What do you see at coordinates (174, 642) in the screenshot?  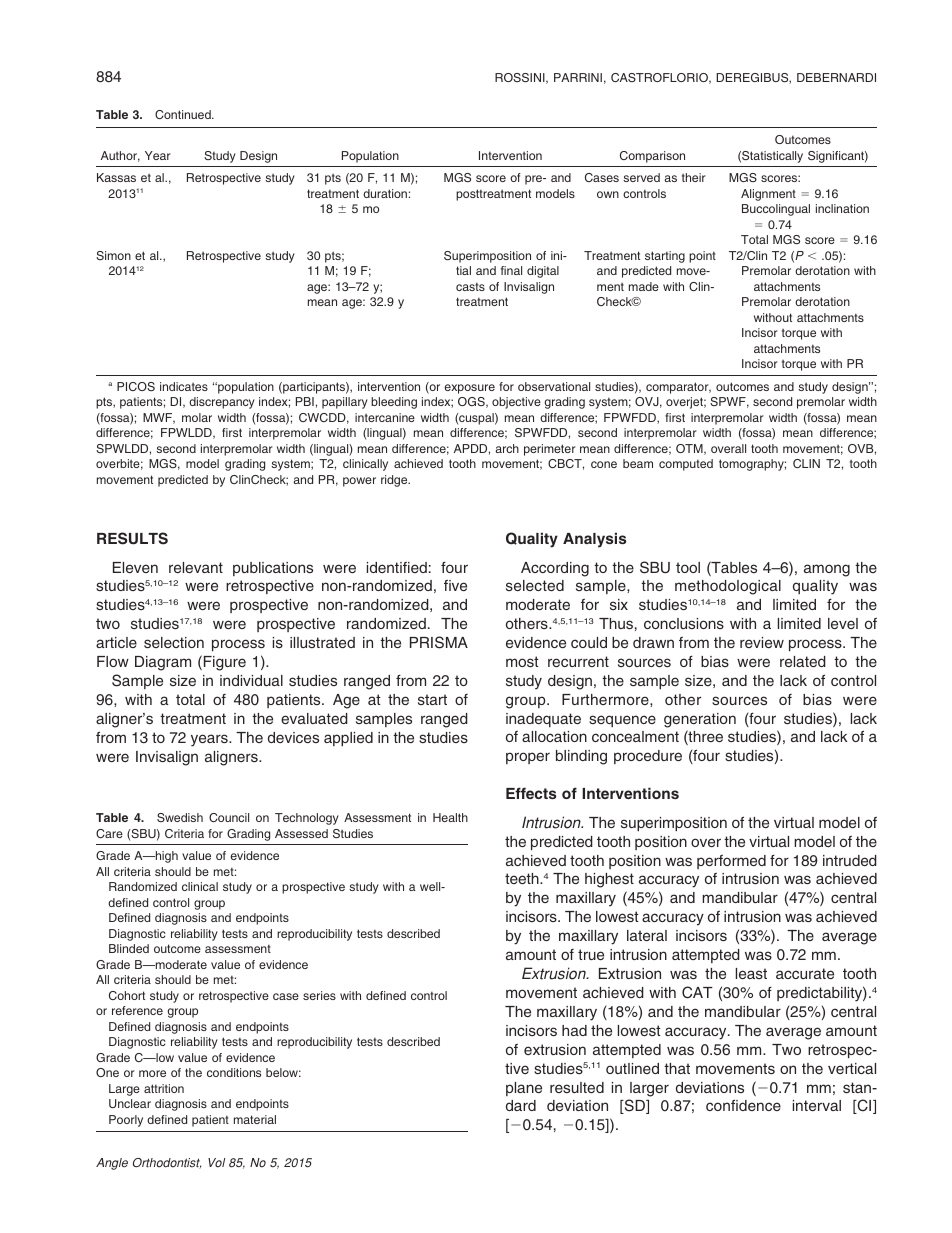 I see `selection` at bounding box center [174, 642].
